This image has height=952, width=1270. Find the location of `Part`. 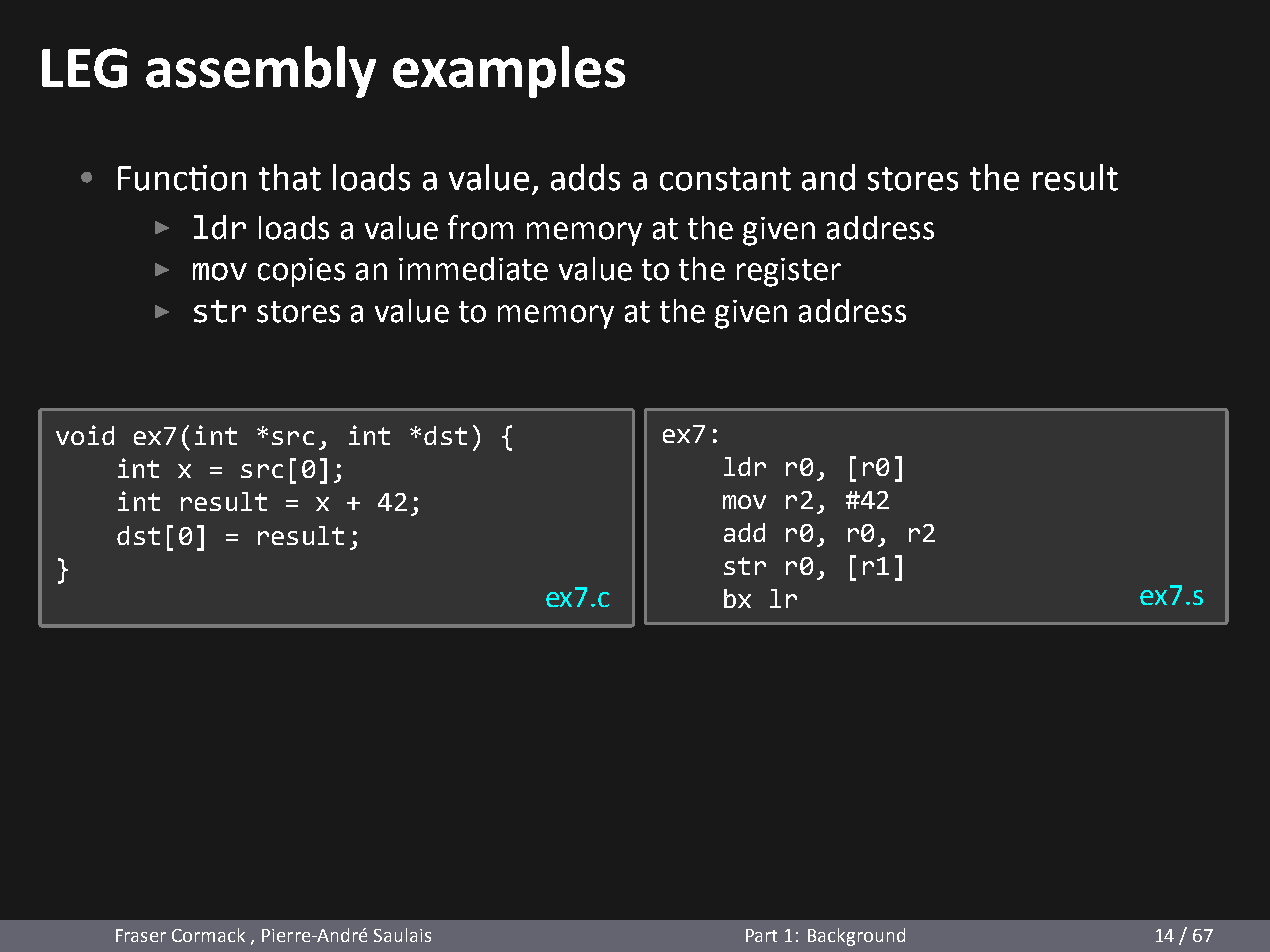

Part is located at coordinates (761, 935).
